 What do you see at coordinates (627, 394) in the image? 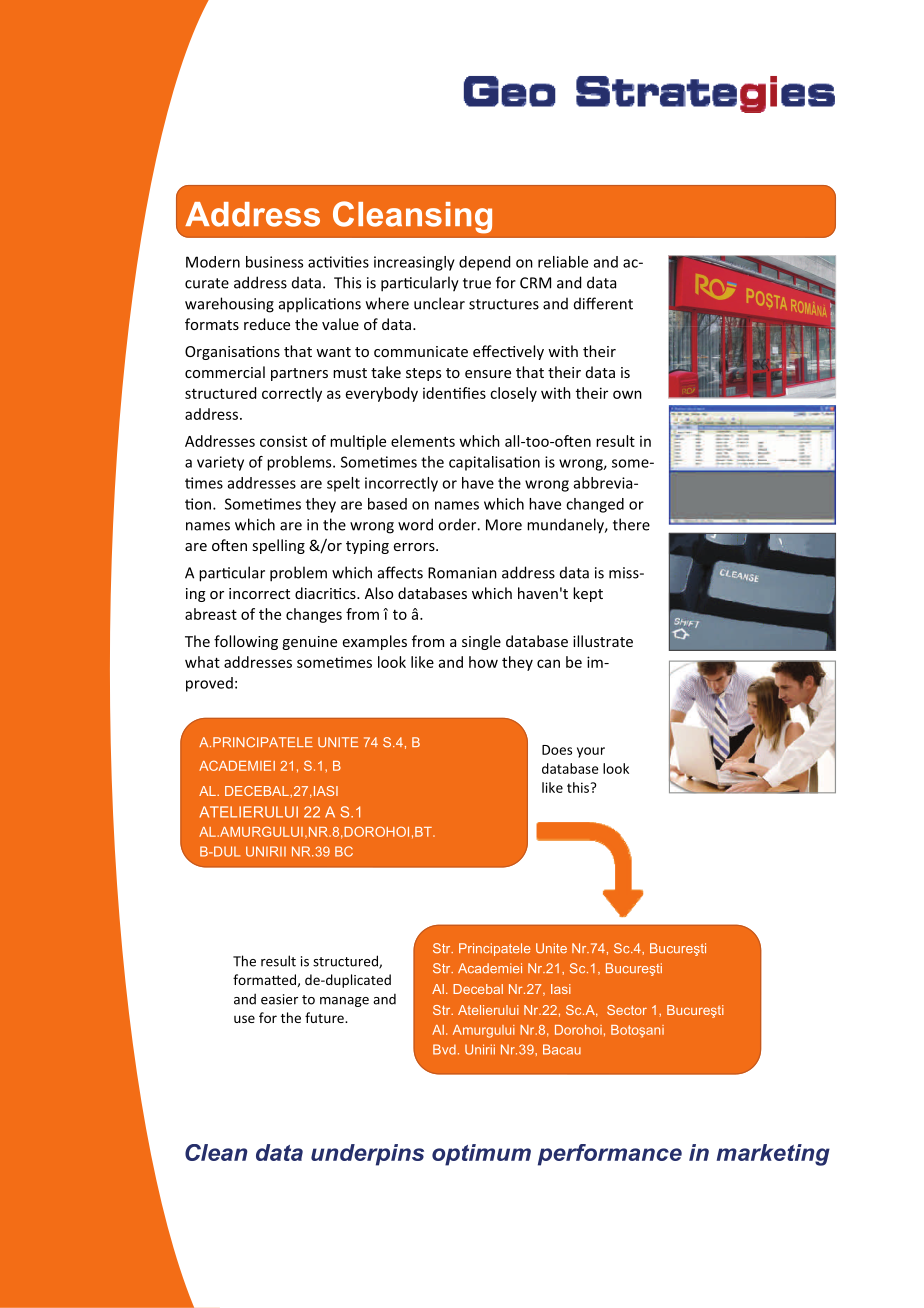
I see `own` at bounding box center [627, 394].
